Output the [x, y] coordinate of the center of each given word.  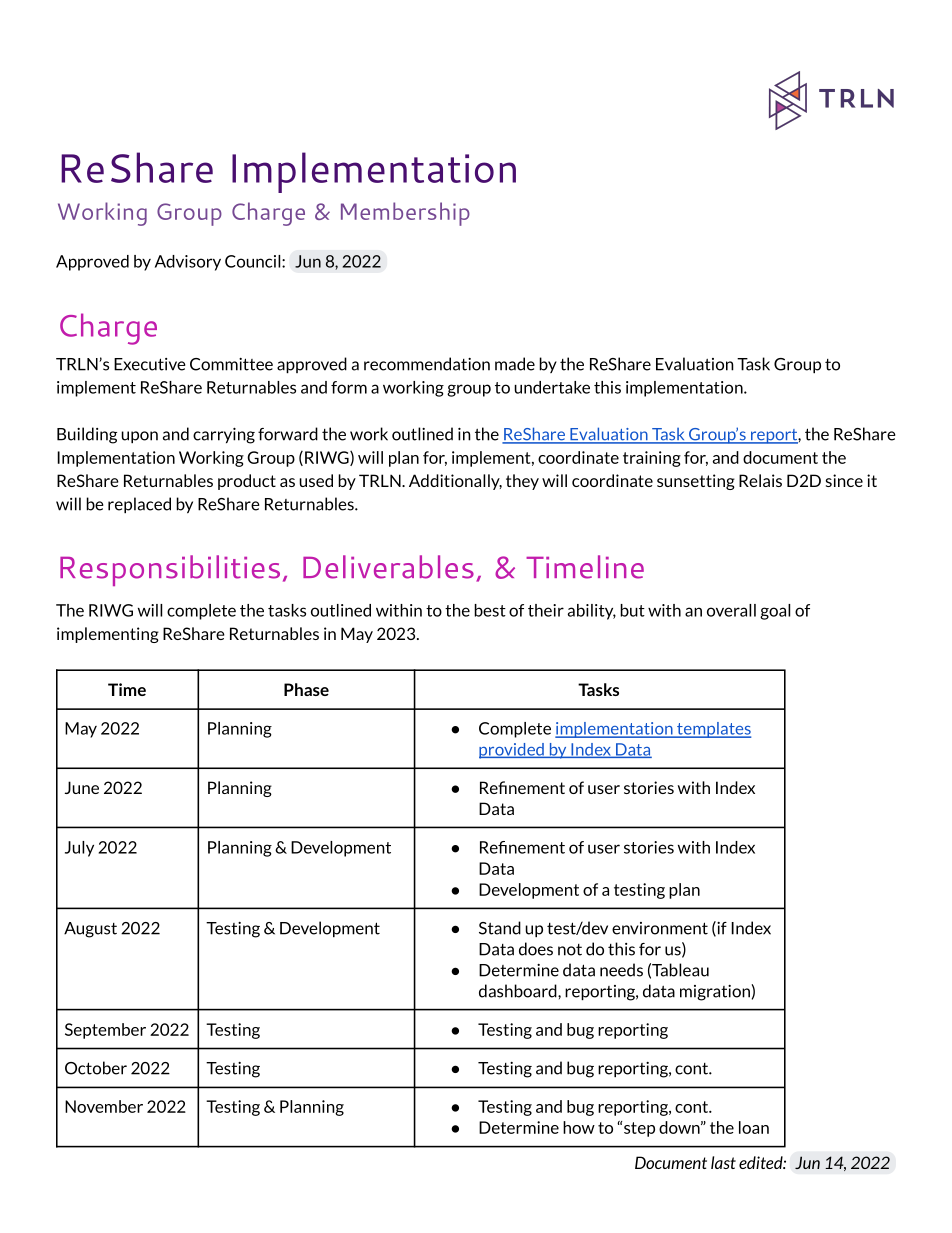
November [104, 1106]
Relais [760, 480]
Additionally [455, 482]
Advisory [188, 263]
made [515, 364]
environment [660, 928]
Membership [405, 214]
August [90, 930]
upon [139, 437]
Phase [306, 689]
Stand [500, 928]
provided [512, 751]
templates [713, 730]
